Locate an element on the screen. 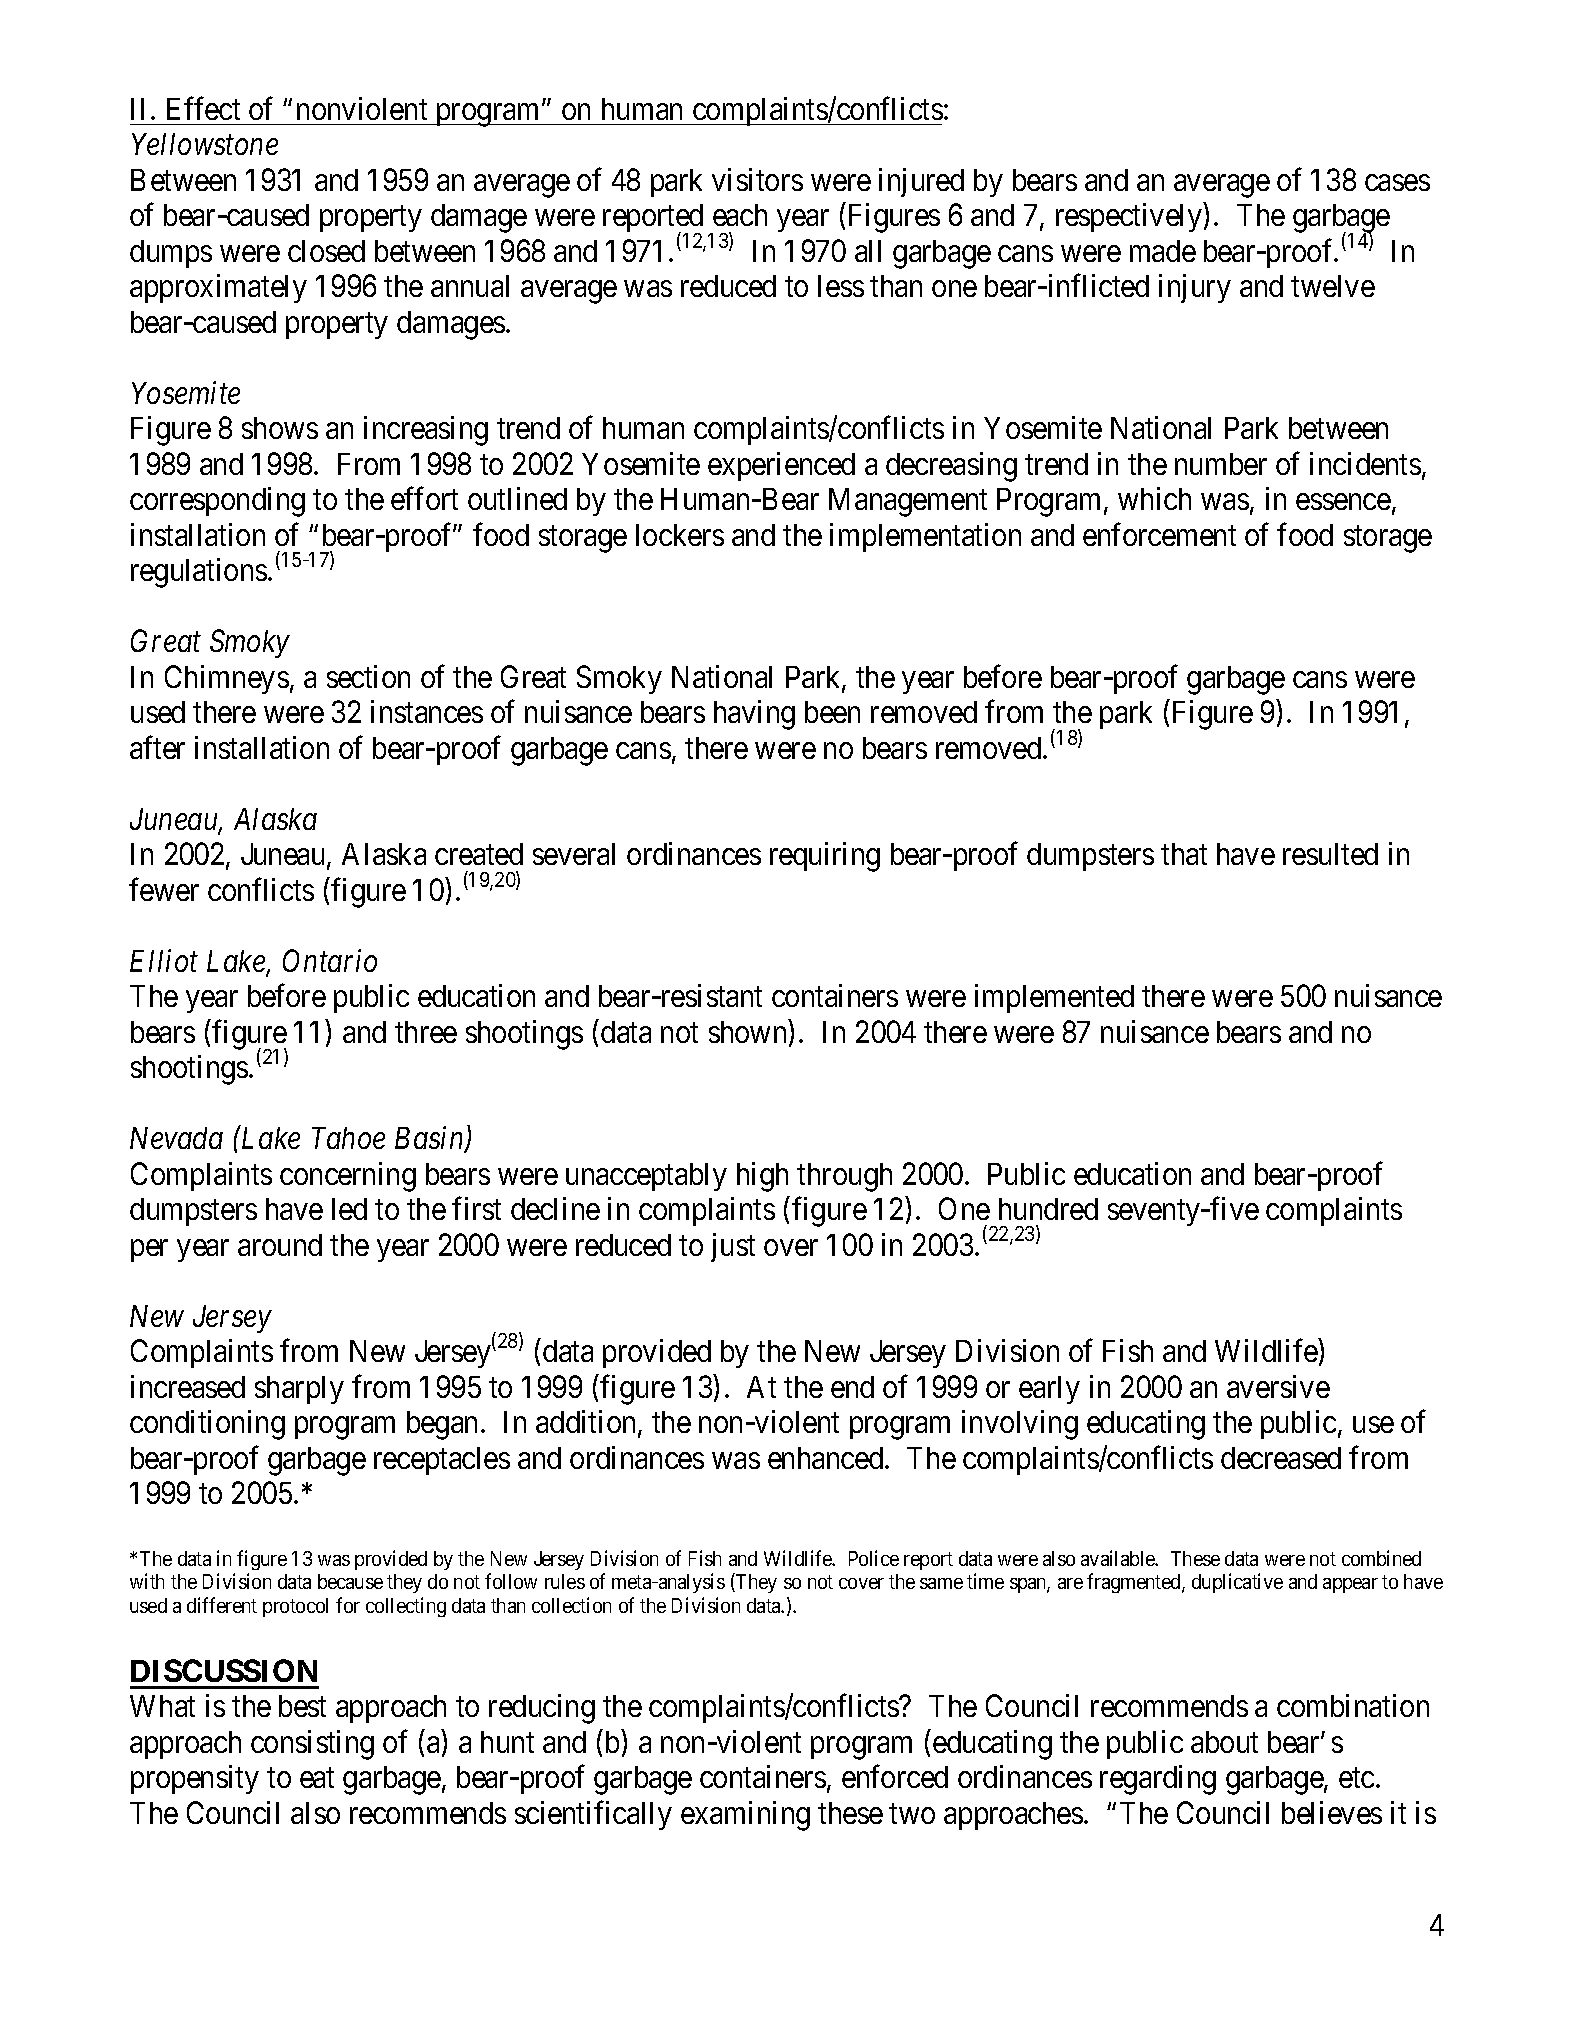 Image resolution: width=1574 pixels, height=2037 pixels. just is located at coordinates (733, 1247).
